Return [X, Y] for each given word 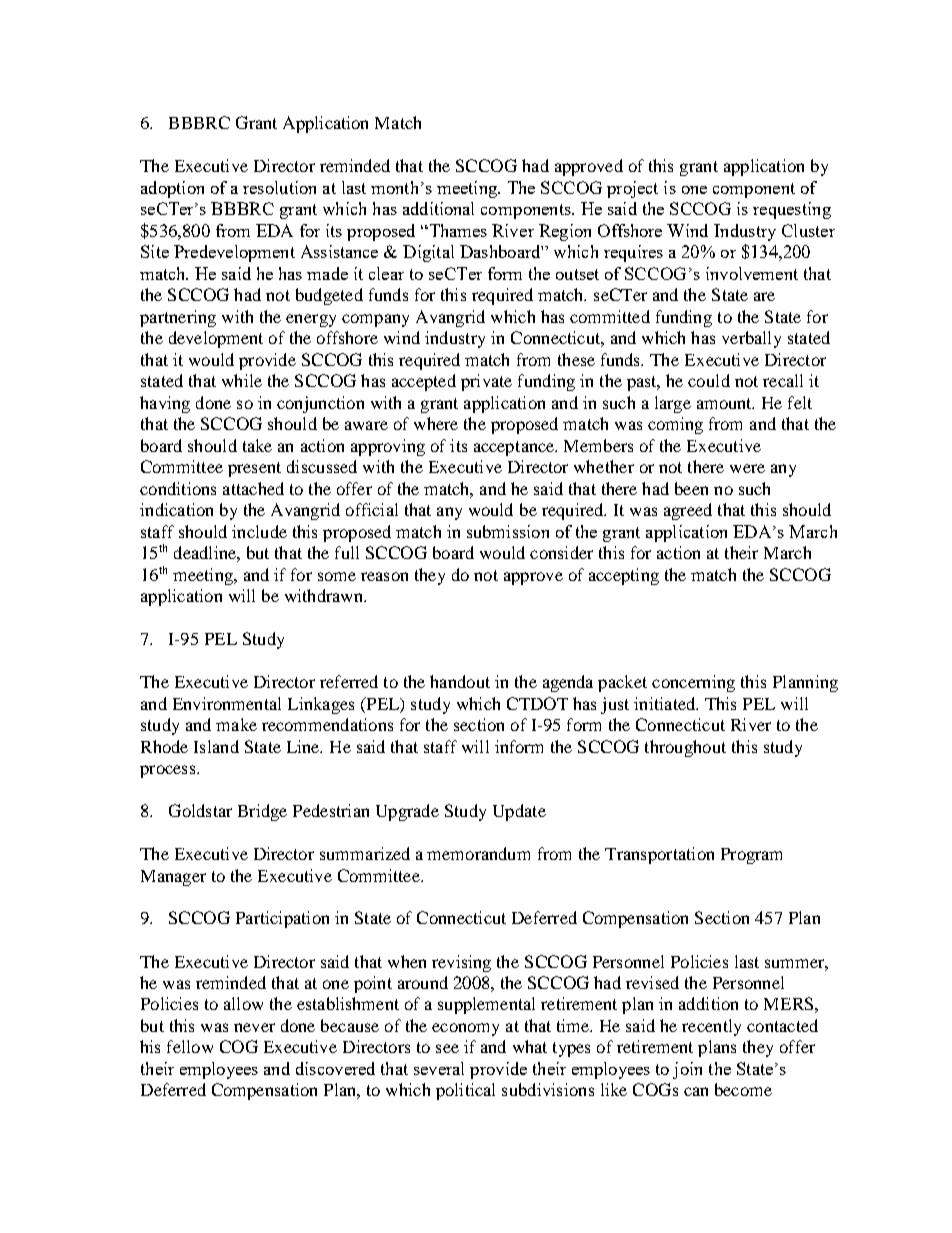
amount [725, 403]
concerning [693, 683]
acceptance [515, 448]
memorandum [478, 853]
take [257, 445]
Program [751, 856]
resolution [279, 187]
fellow [190, 1046]
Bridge [262, 812]
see [447, 1048]
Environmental [227, 703]
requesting [792, 210]
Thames [457, 230]
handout [460, 681]
